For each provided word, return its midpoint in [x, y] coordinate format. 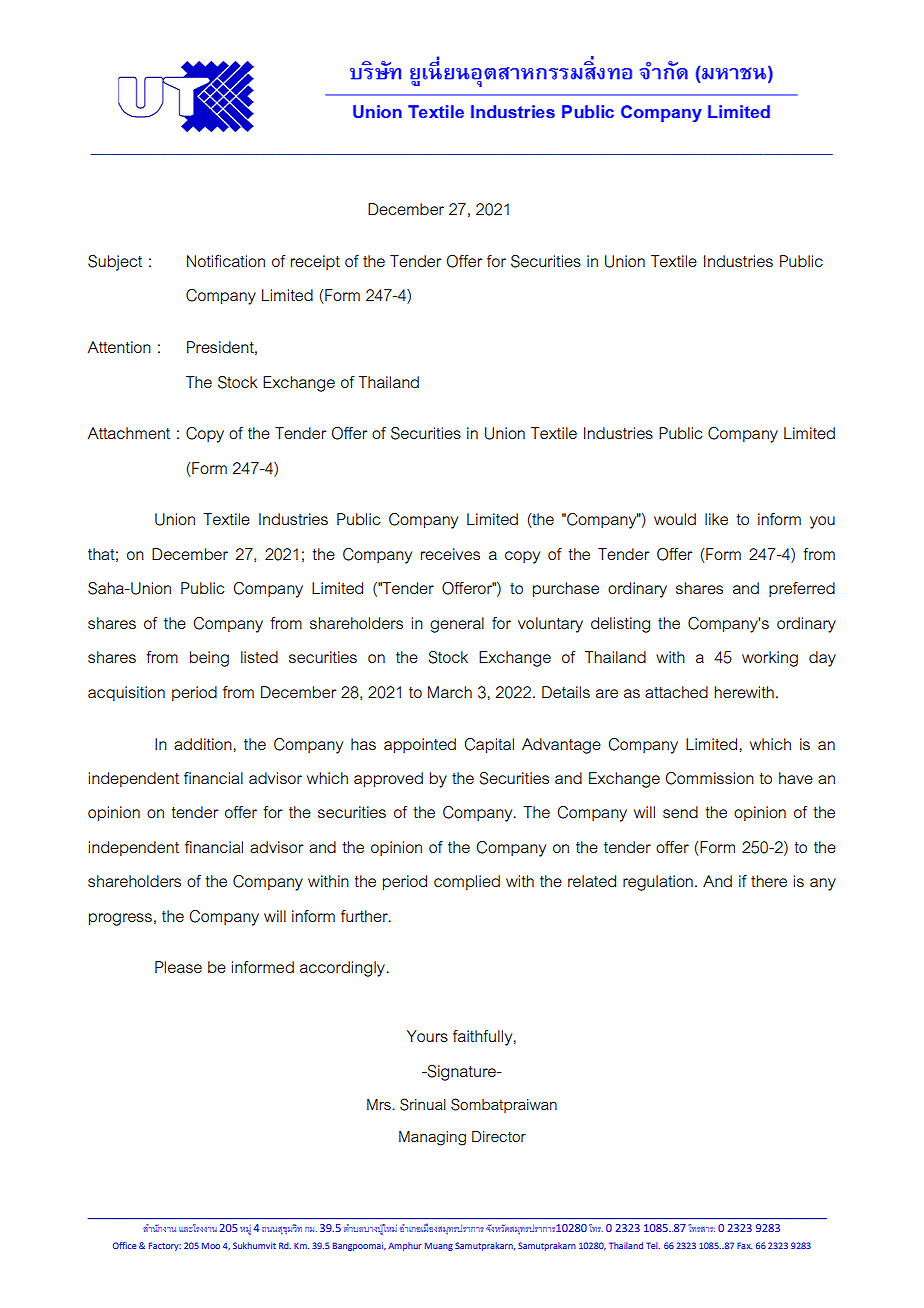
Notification [226, 261]
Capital [489, 745]
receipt [315, 262]
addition [203, 744]
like [716, 519]
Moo [211, 1245]
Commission [709, 778]
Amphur [405, 1246]
